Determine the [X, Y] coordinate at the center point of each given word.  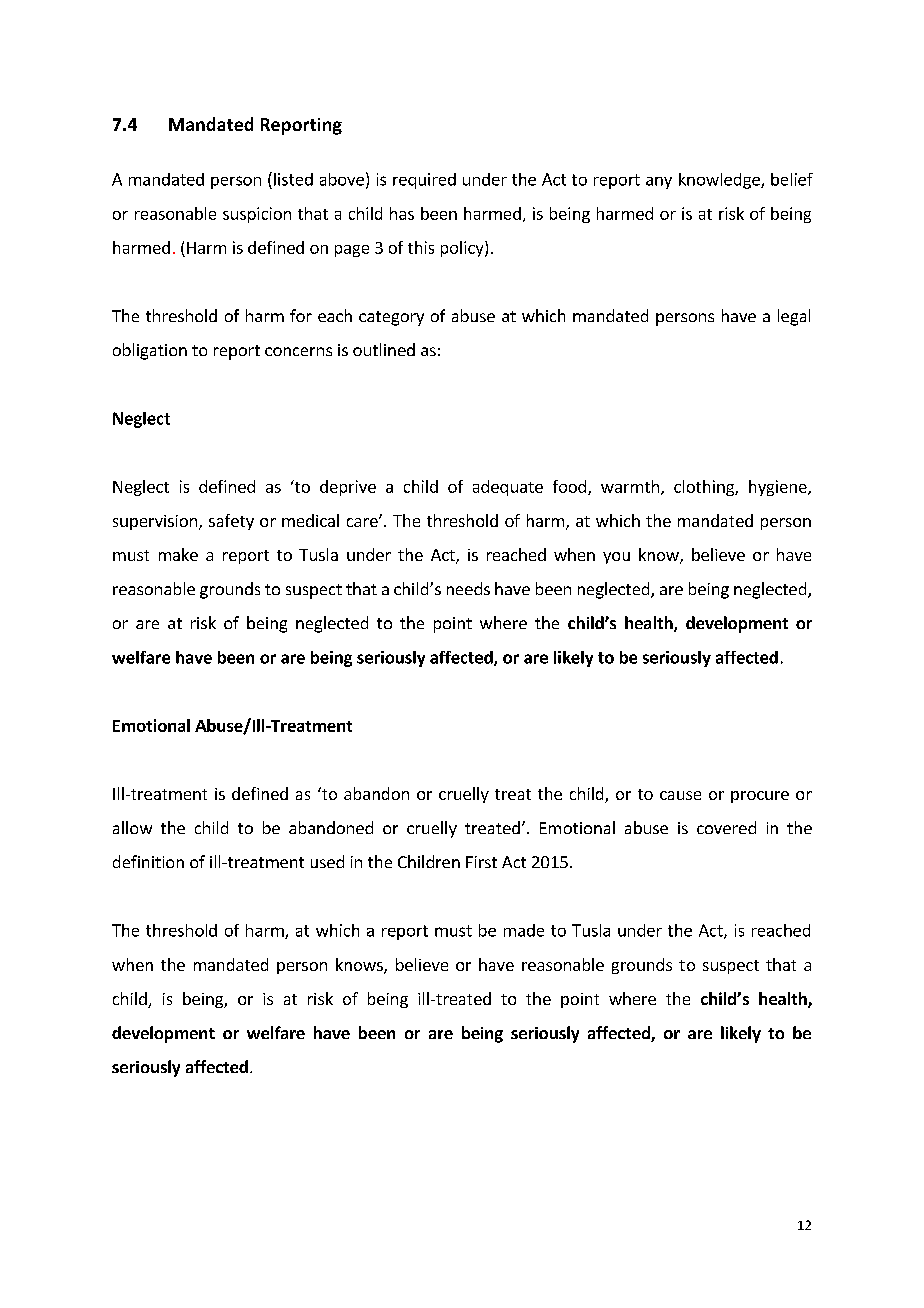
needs [468, 588]
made [524, 930]
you [616, 558]
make [178, 554]
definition [148, 861]
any [659, 183]
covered [726, 827]
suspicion [257, 215]
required [424, 181]
